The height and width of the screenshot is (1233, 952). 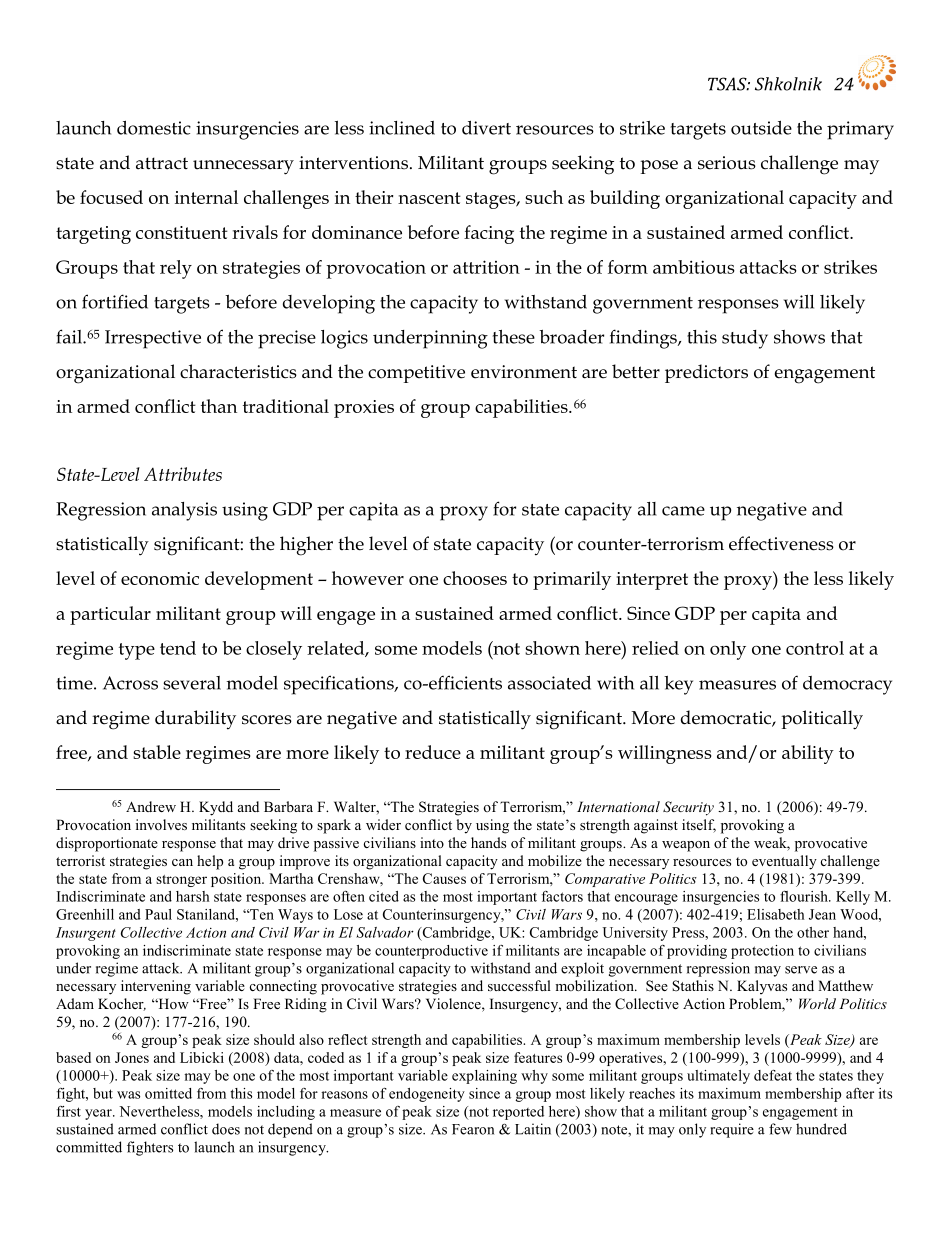 I want to click on reduce, so click(x=433, y=752).
